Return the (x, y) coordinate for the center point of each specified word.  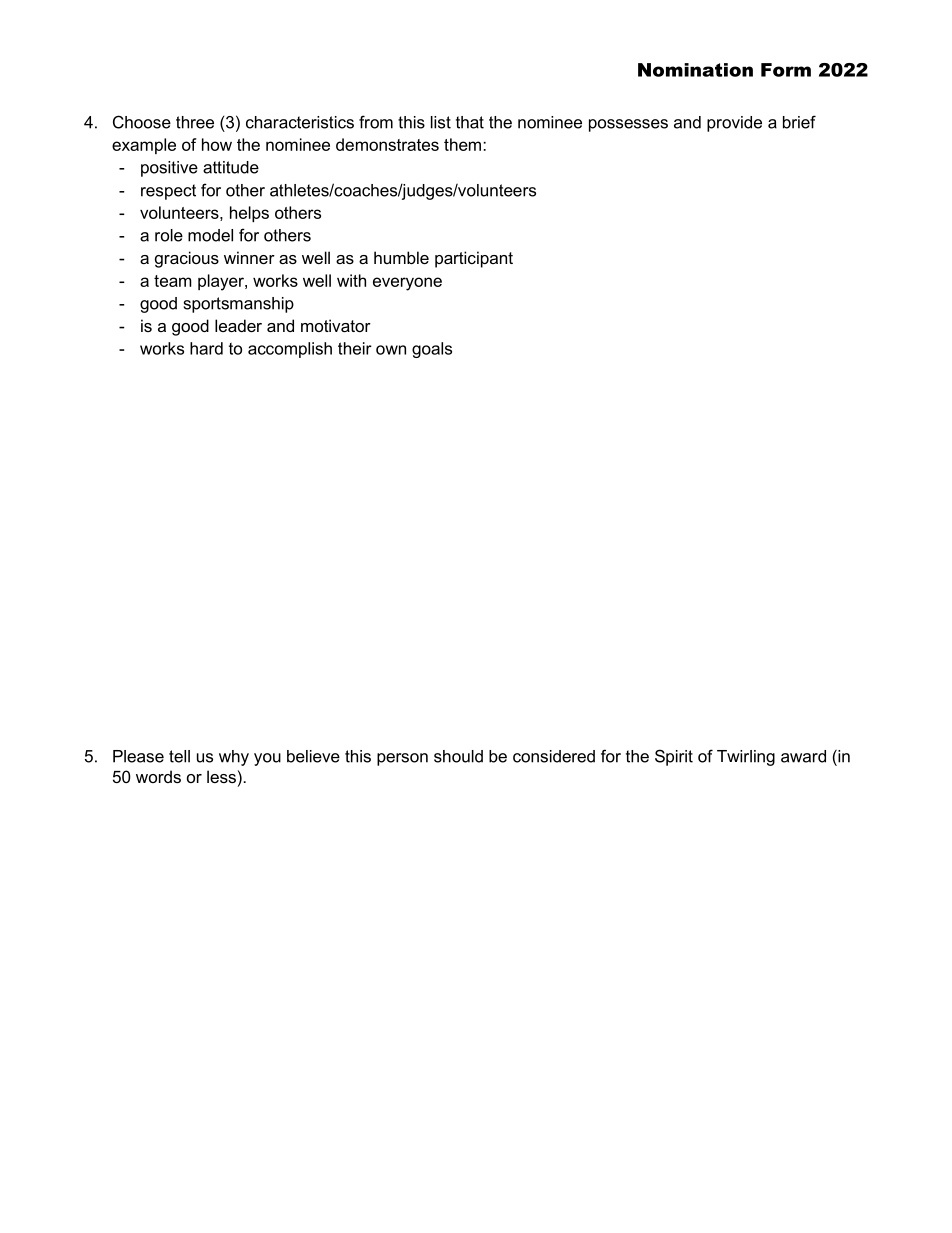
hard (206, 348)
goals (432, 350)
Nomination (695, 70)
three (195, 122)
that (470, 122)
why (234, 758)
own (391, 350)
